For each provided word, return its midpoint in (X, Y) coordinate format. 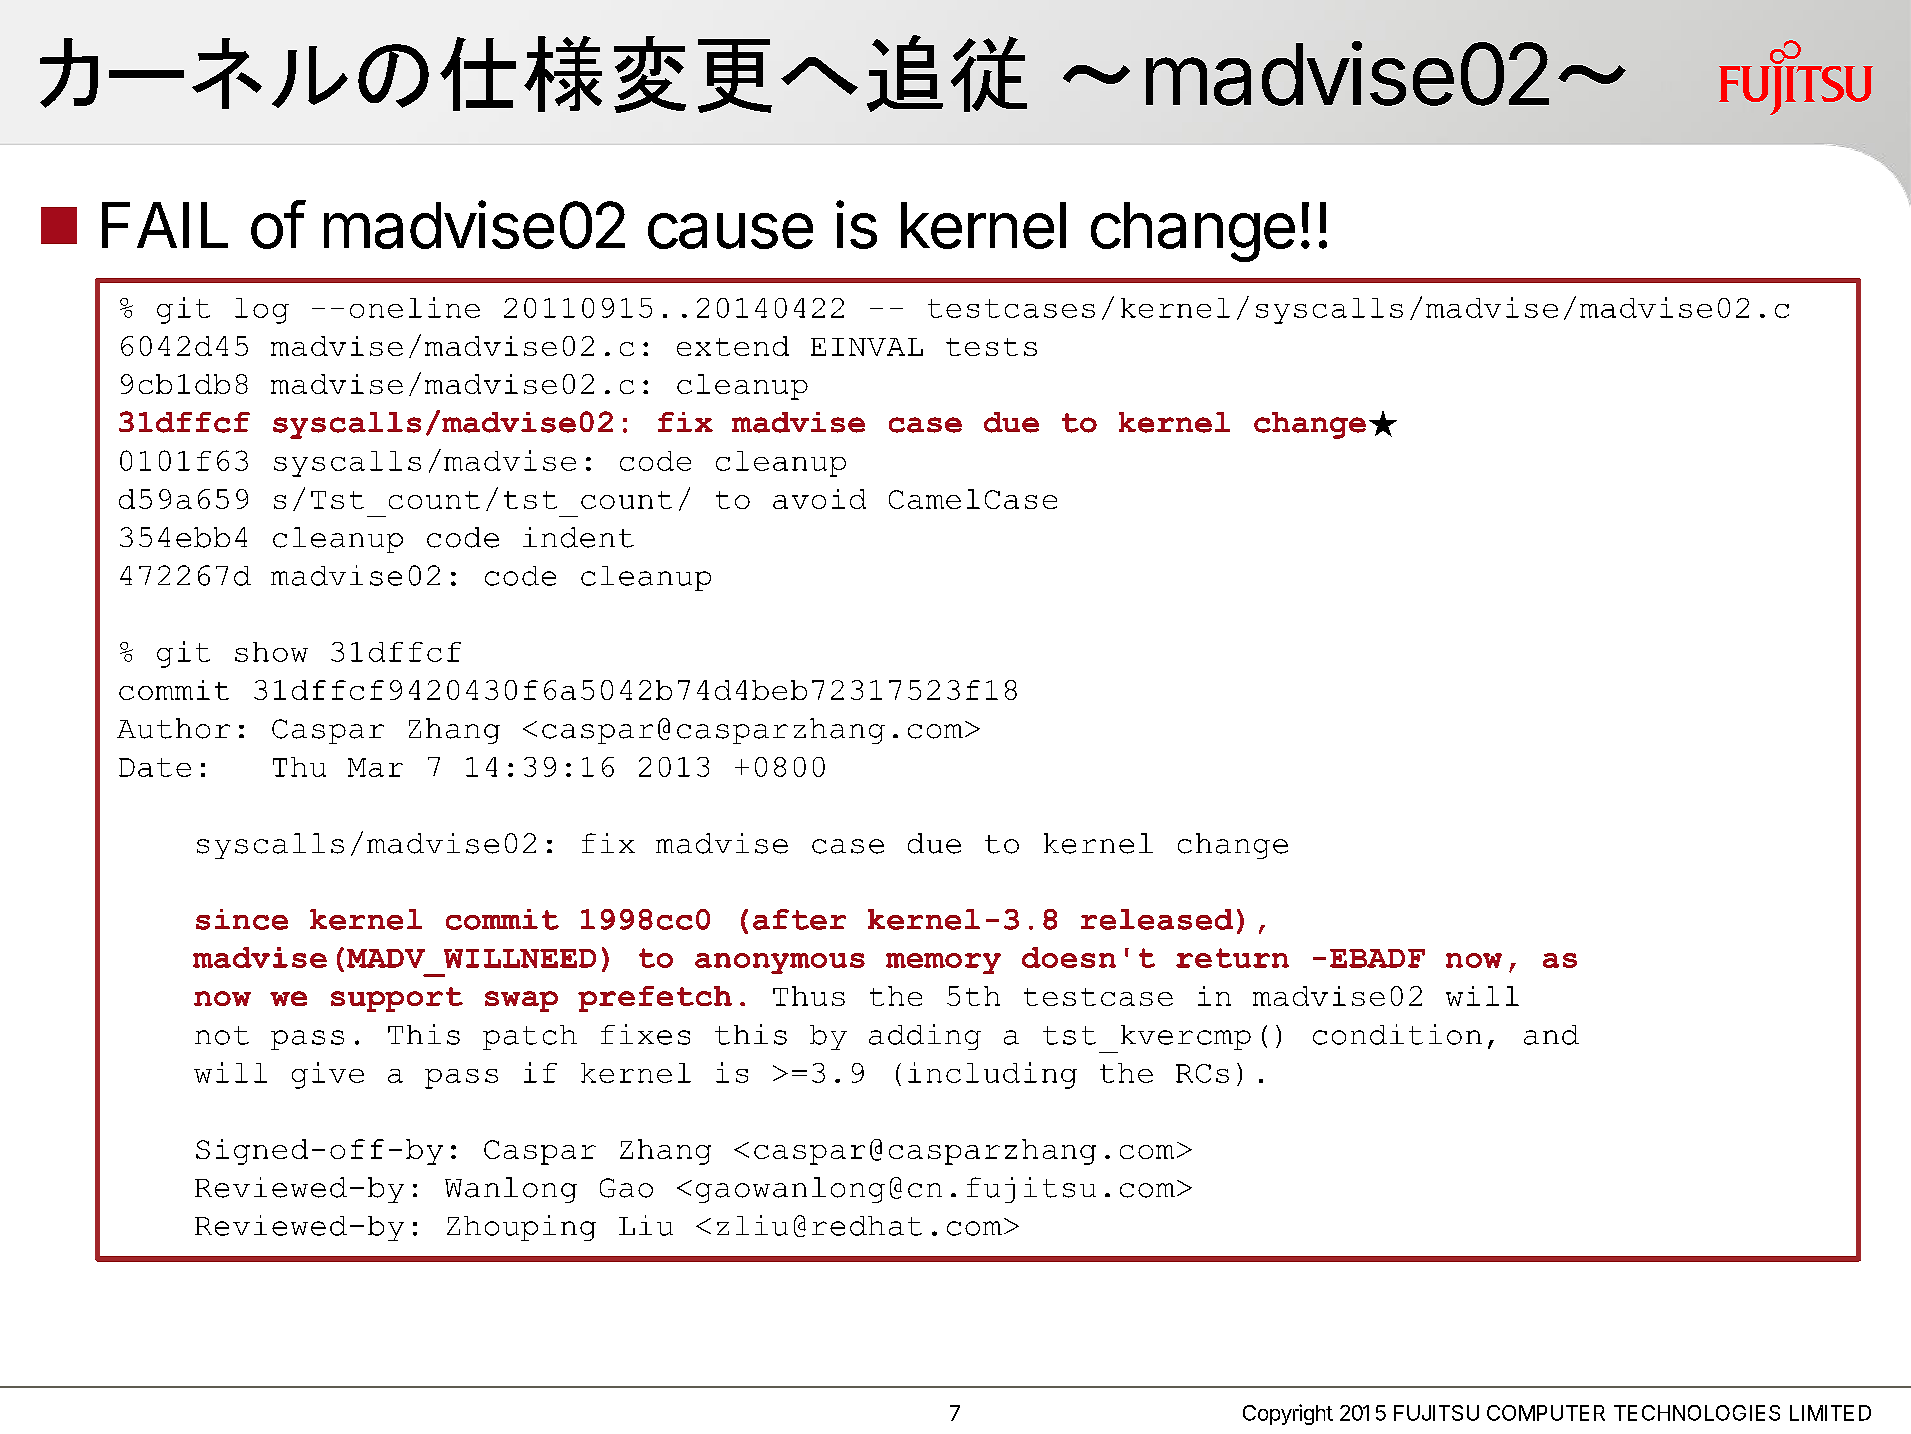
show (271, 652)
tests (991, 347)
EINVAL (867, 347)
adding (925, 1037)
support (397, 999)
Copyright (1288, 1414)
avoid (819, 499)
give (328, 1075)
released (1157, 919)
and (1551, 1035)
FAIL (165, 225)
